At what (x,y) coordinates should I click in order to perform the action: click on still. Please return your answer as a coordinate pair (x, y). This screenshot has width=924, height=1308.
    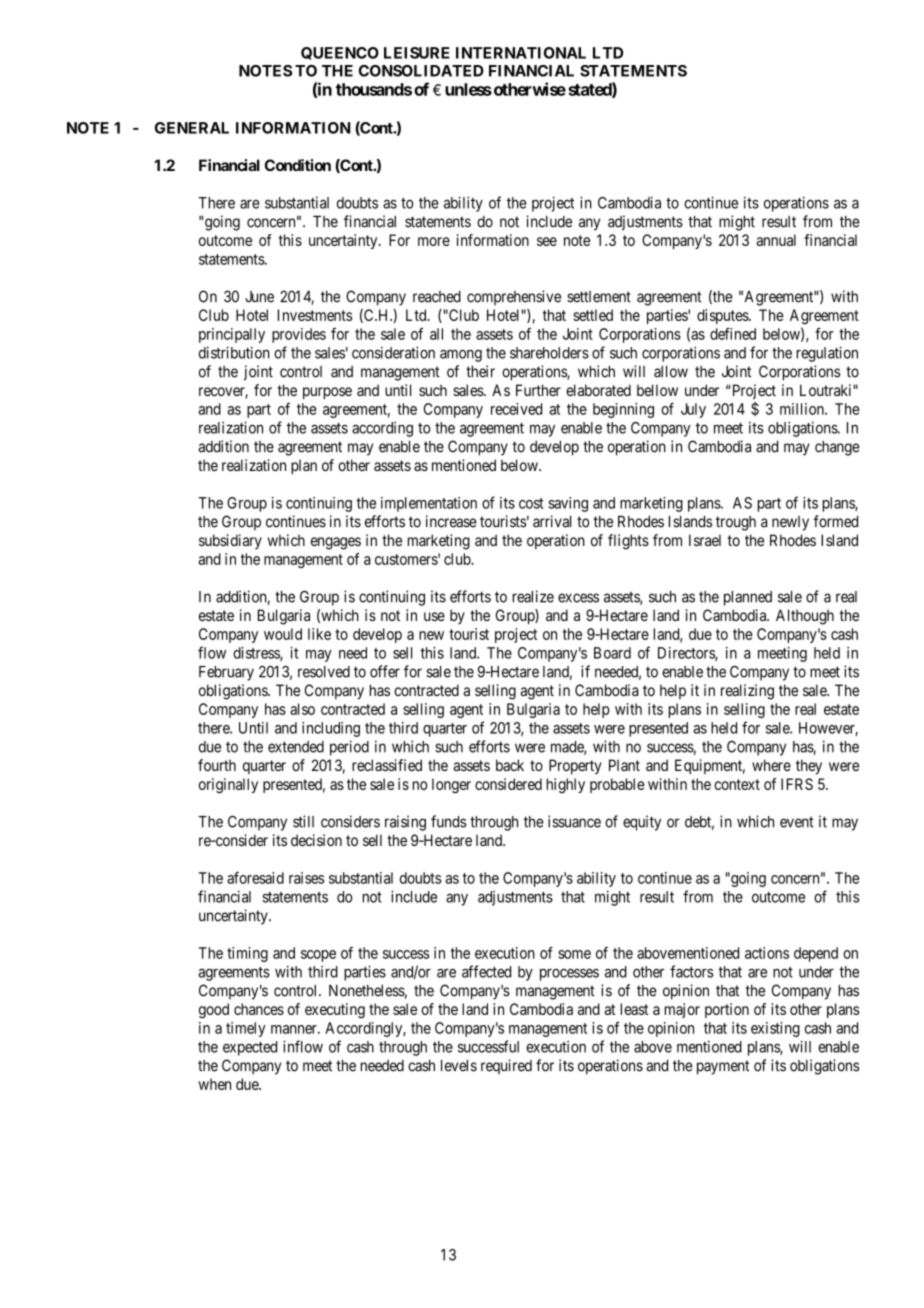
    Looking at the image, I should click on (303, 821).
